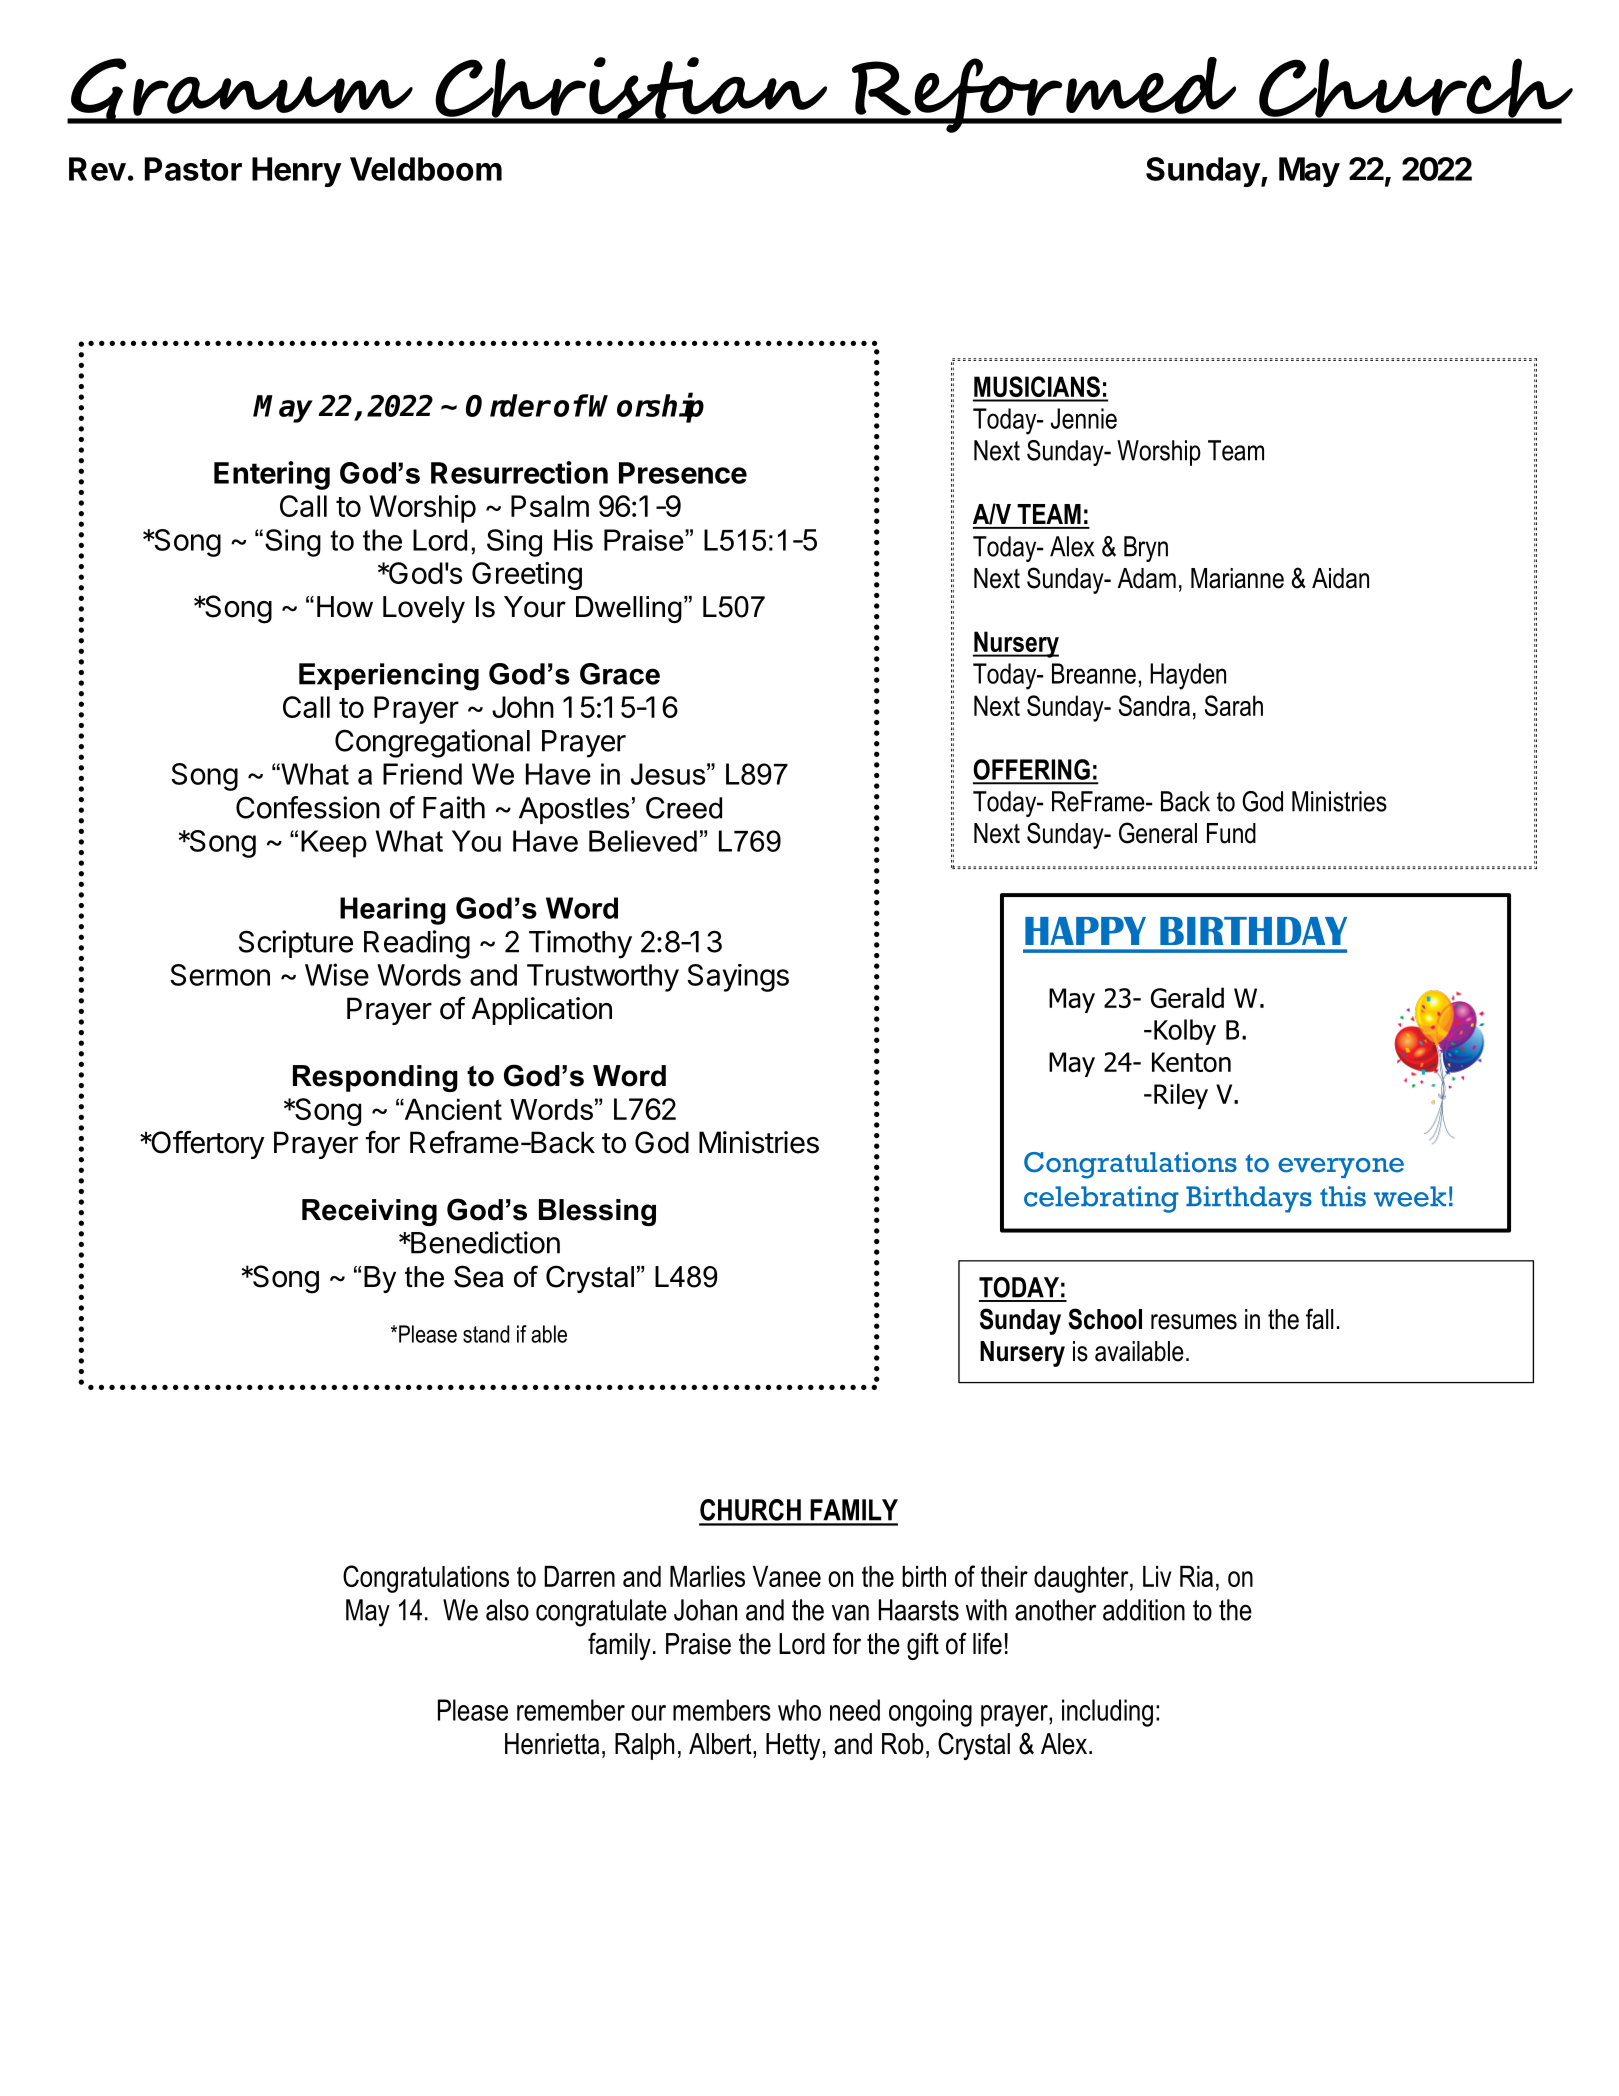 This screenshot has height=2096, width=1619. What do you see at coordinates (1044, 95) in the screenshot?
I see `Reformed` at bounding box center [1044, 95].
